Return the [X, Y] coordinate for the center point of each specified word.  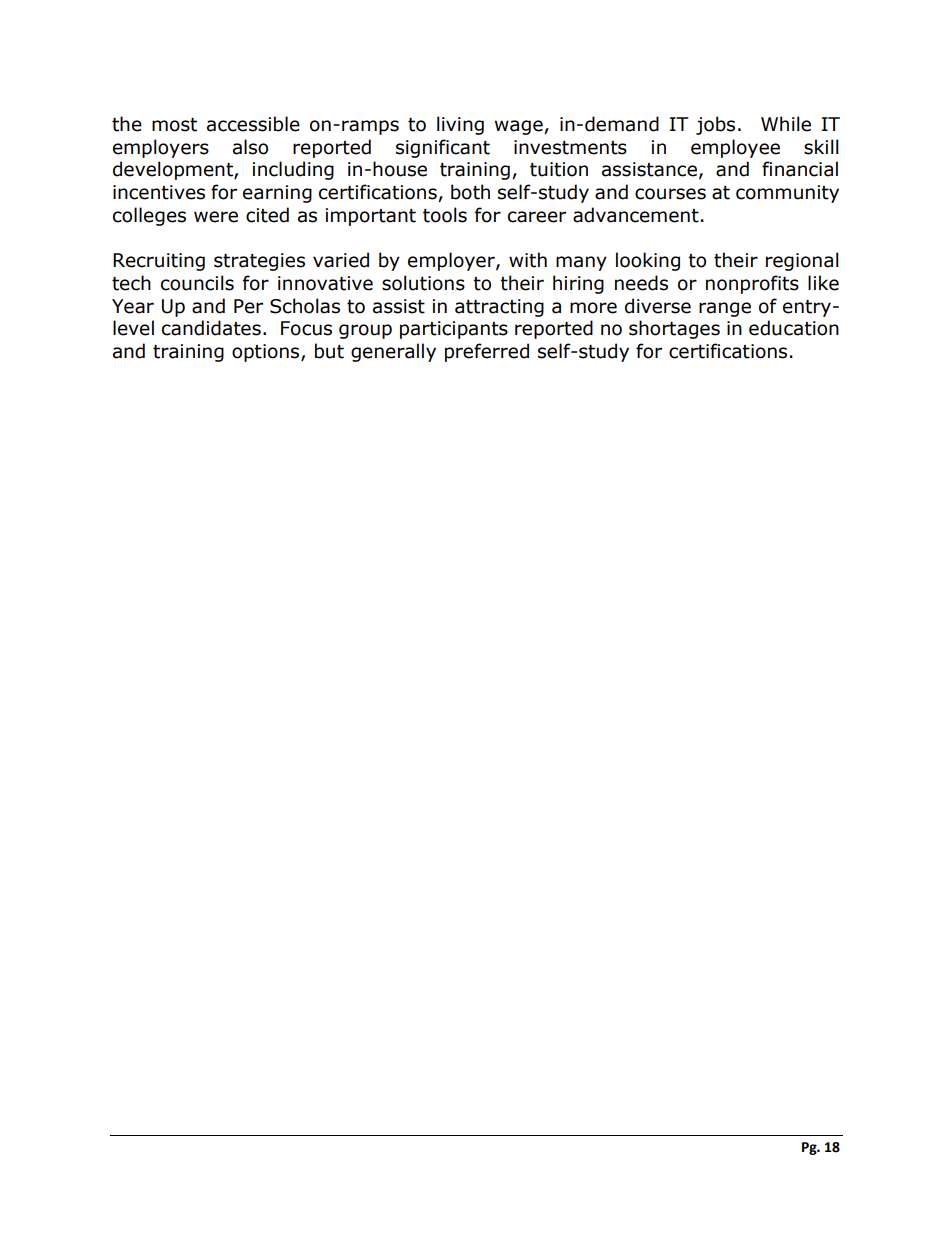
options [267, 353]
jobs [715, 125]
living [460, 125]
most [174, 125]
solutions [423, 283]
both [470, 192]
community [787, 194]
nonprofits [752, 284]
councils [197, 283]
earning [277, 194]
